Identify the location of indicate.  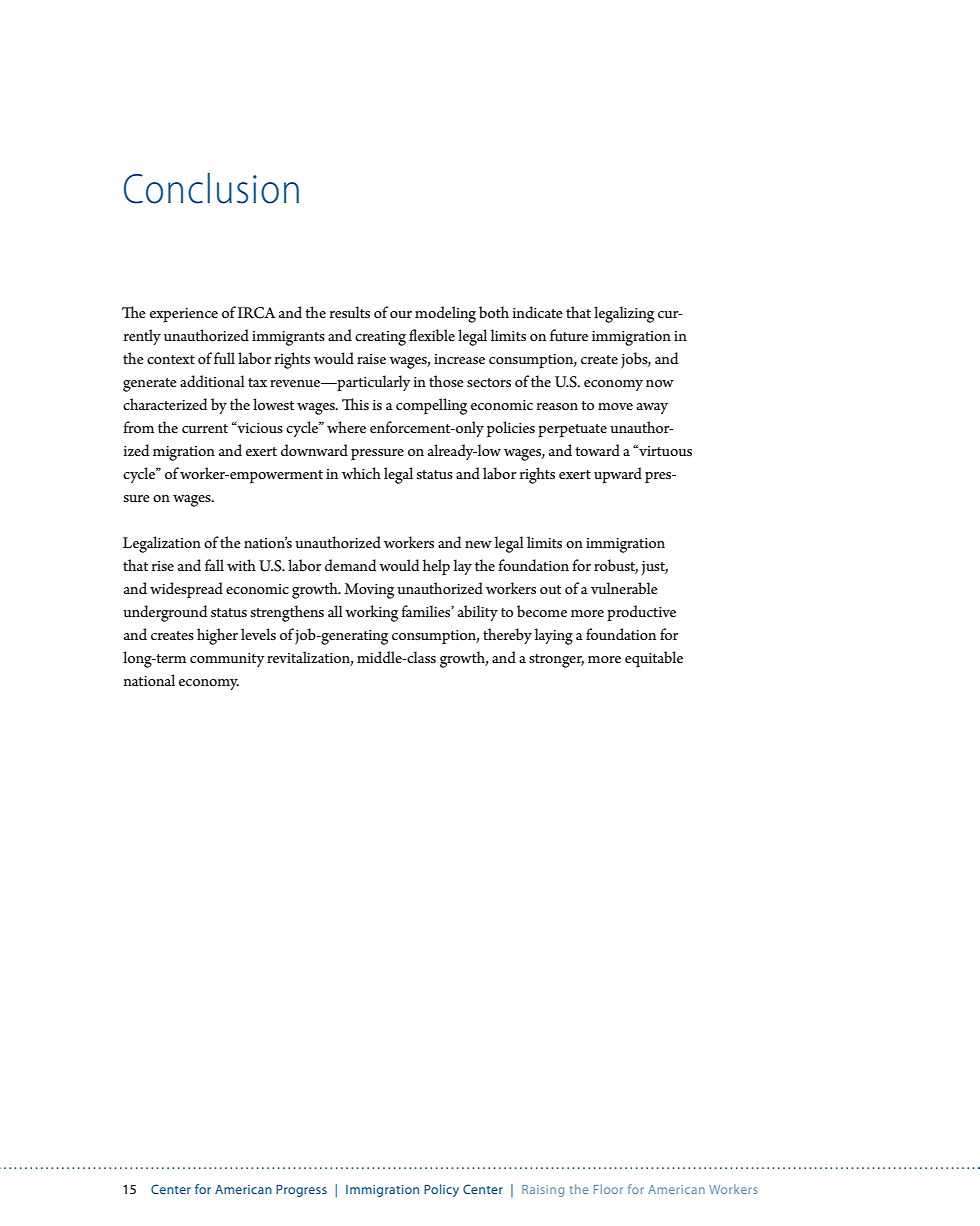
(537, 312).
